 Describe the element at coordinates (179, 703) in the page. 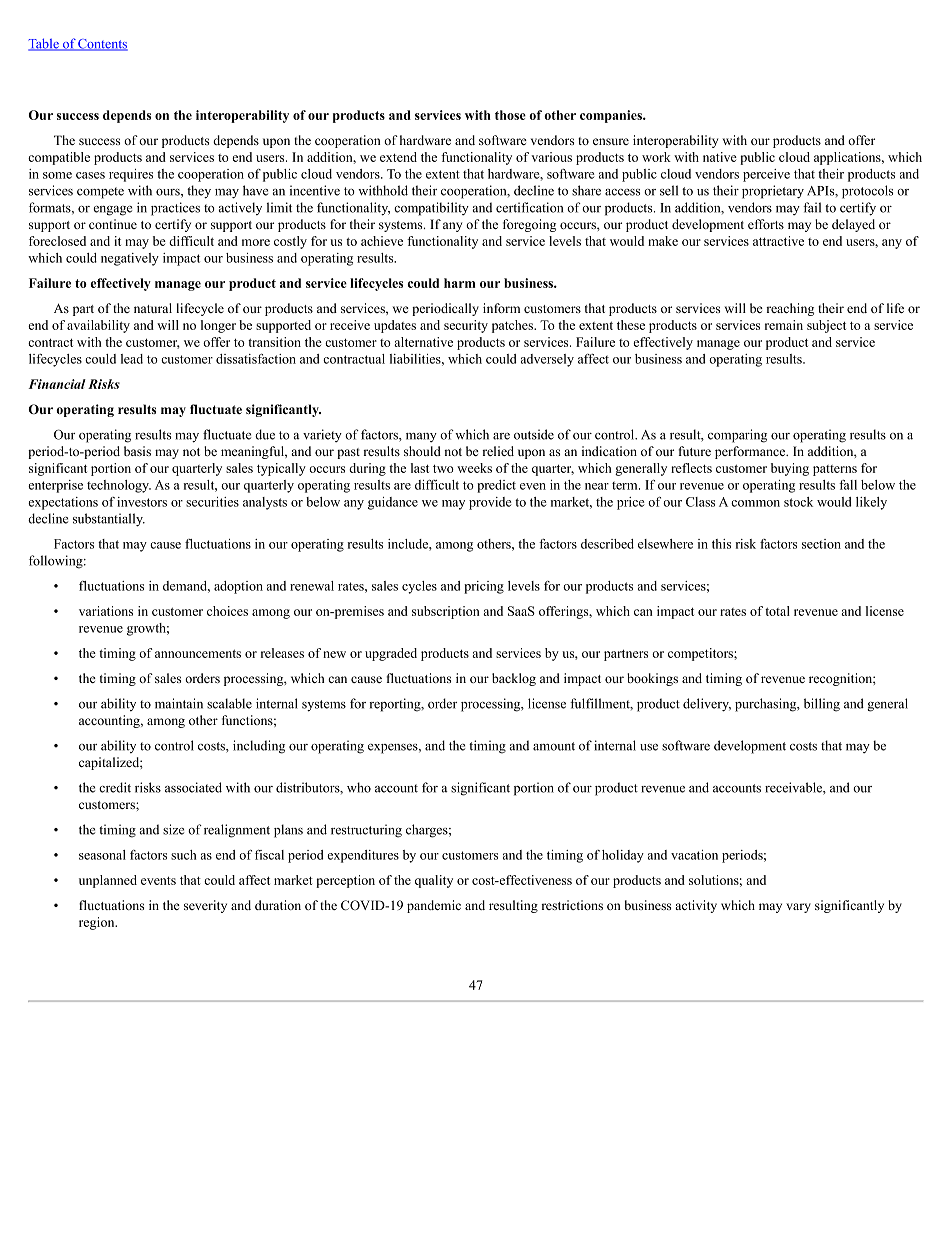

I see `maintain` at that location.
